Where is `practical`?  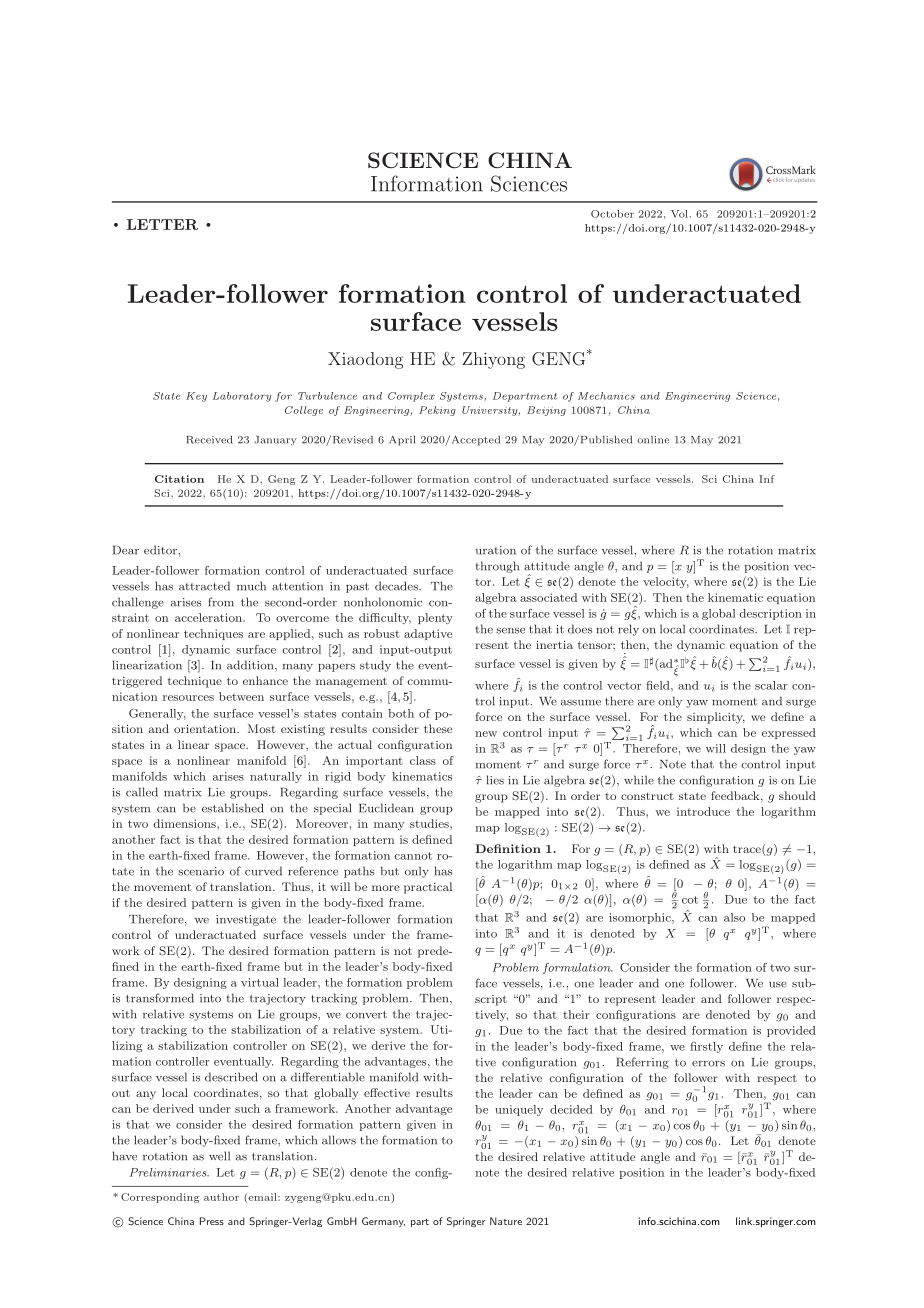
practical is located at coordinates (428, 888).
